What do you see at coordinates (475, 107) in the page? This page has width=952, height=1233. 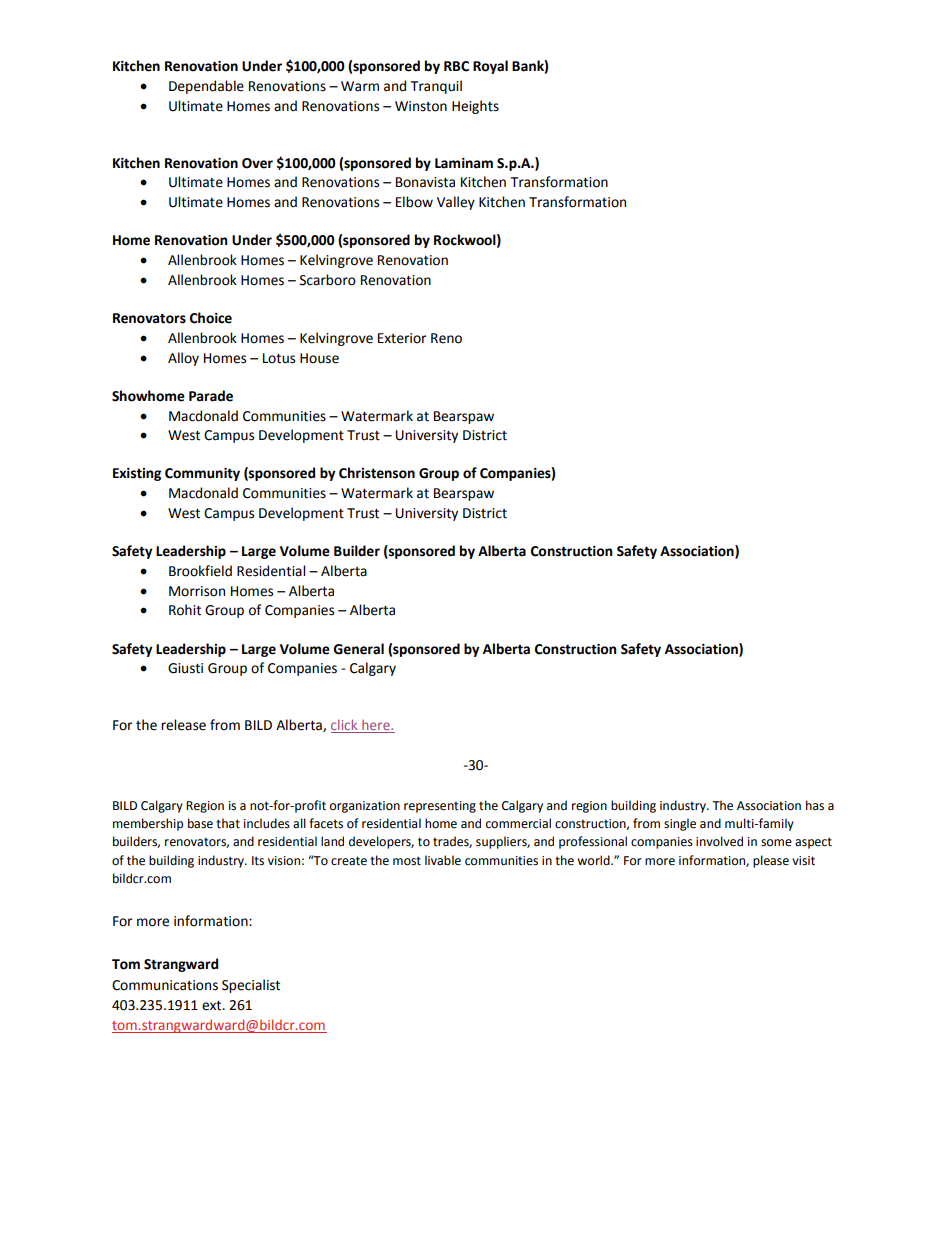 I see `Heights` at bounding box center [475, 107].
